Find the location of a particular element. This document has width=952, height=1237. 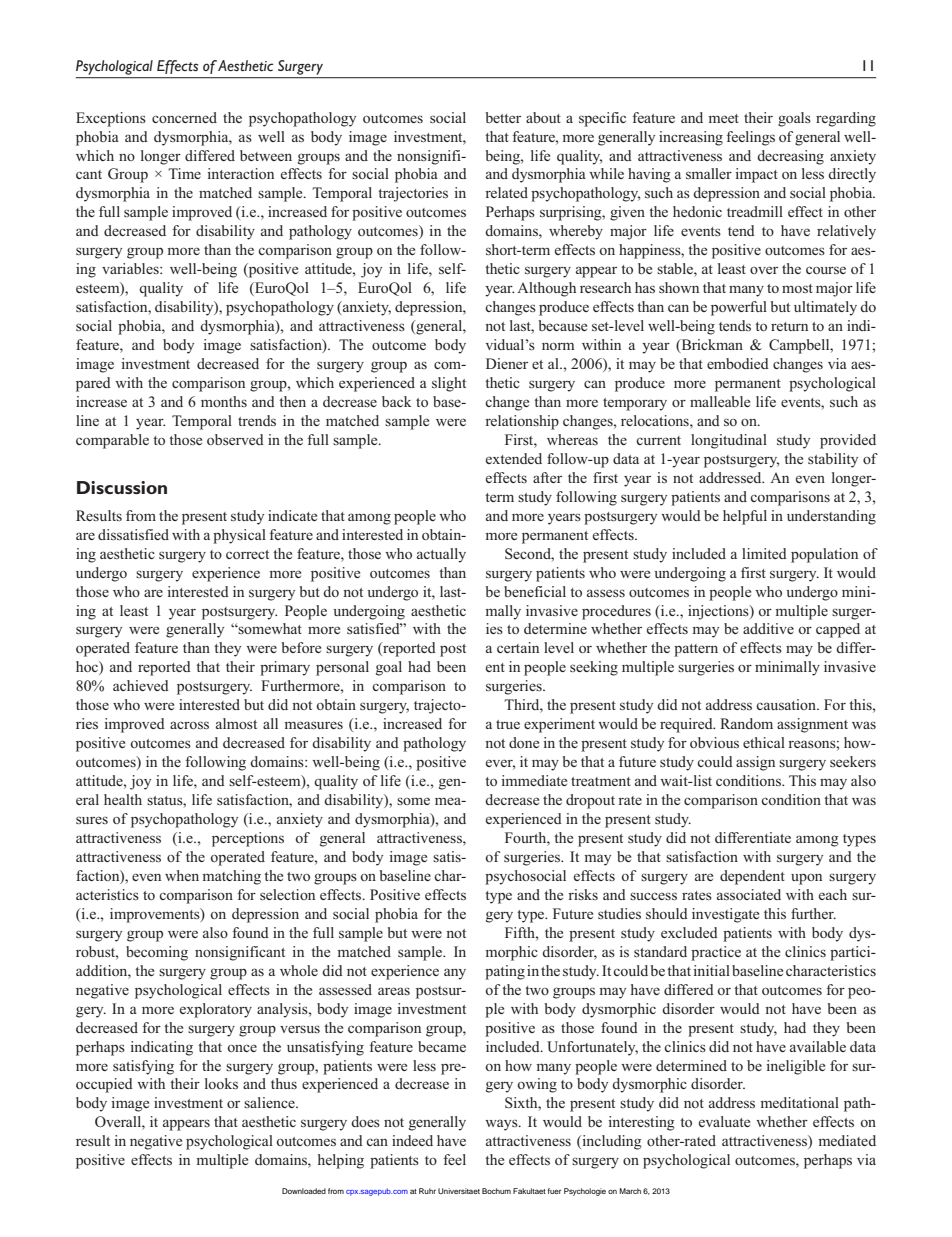

immediate is located at coordinates (534, 780).
